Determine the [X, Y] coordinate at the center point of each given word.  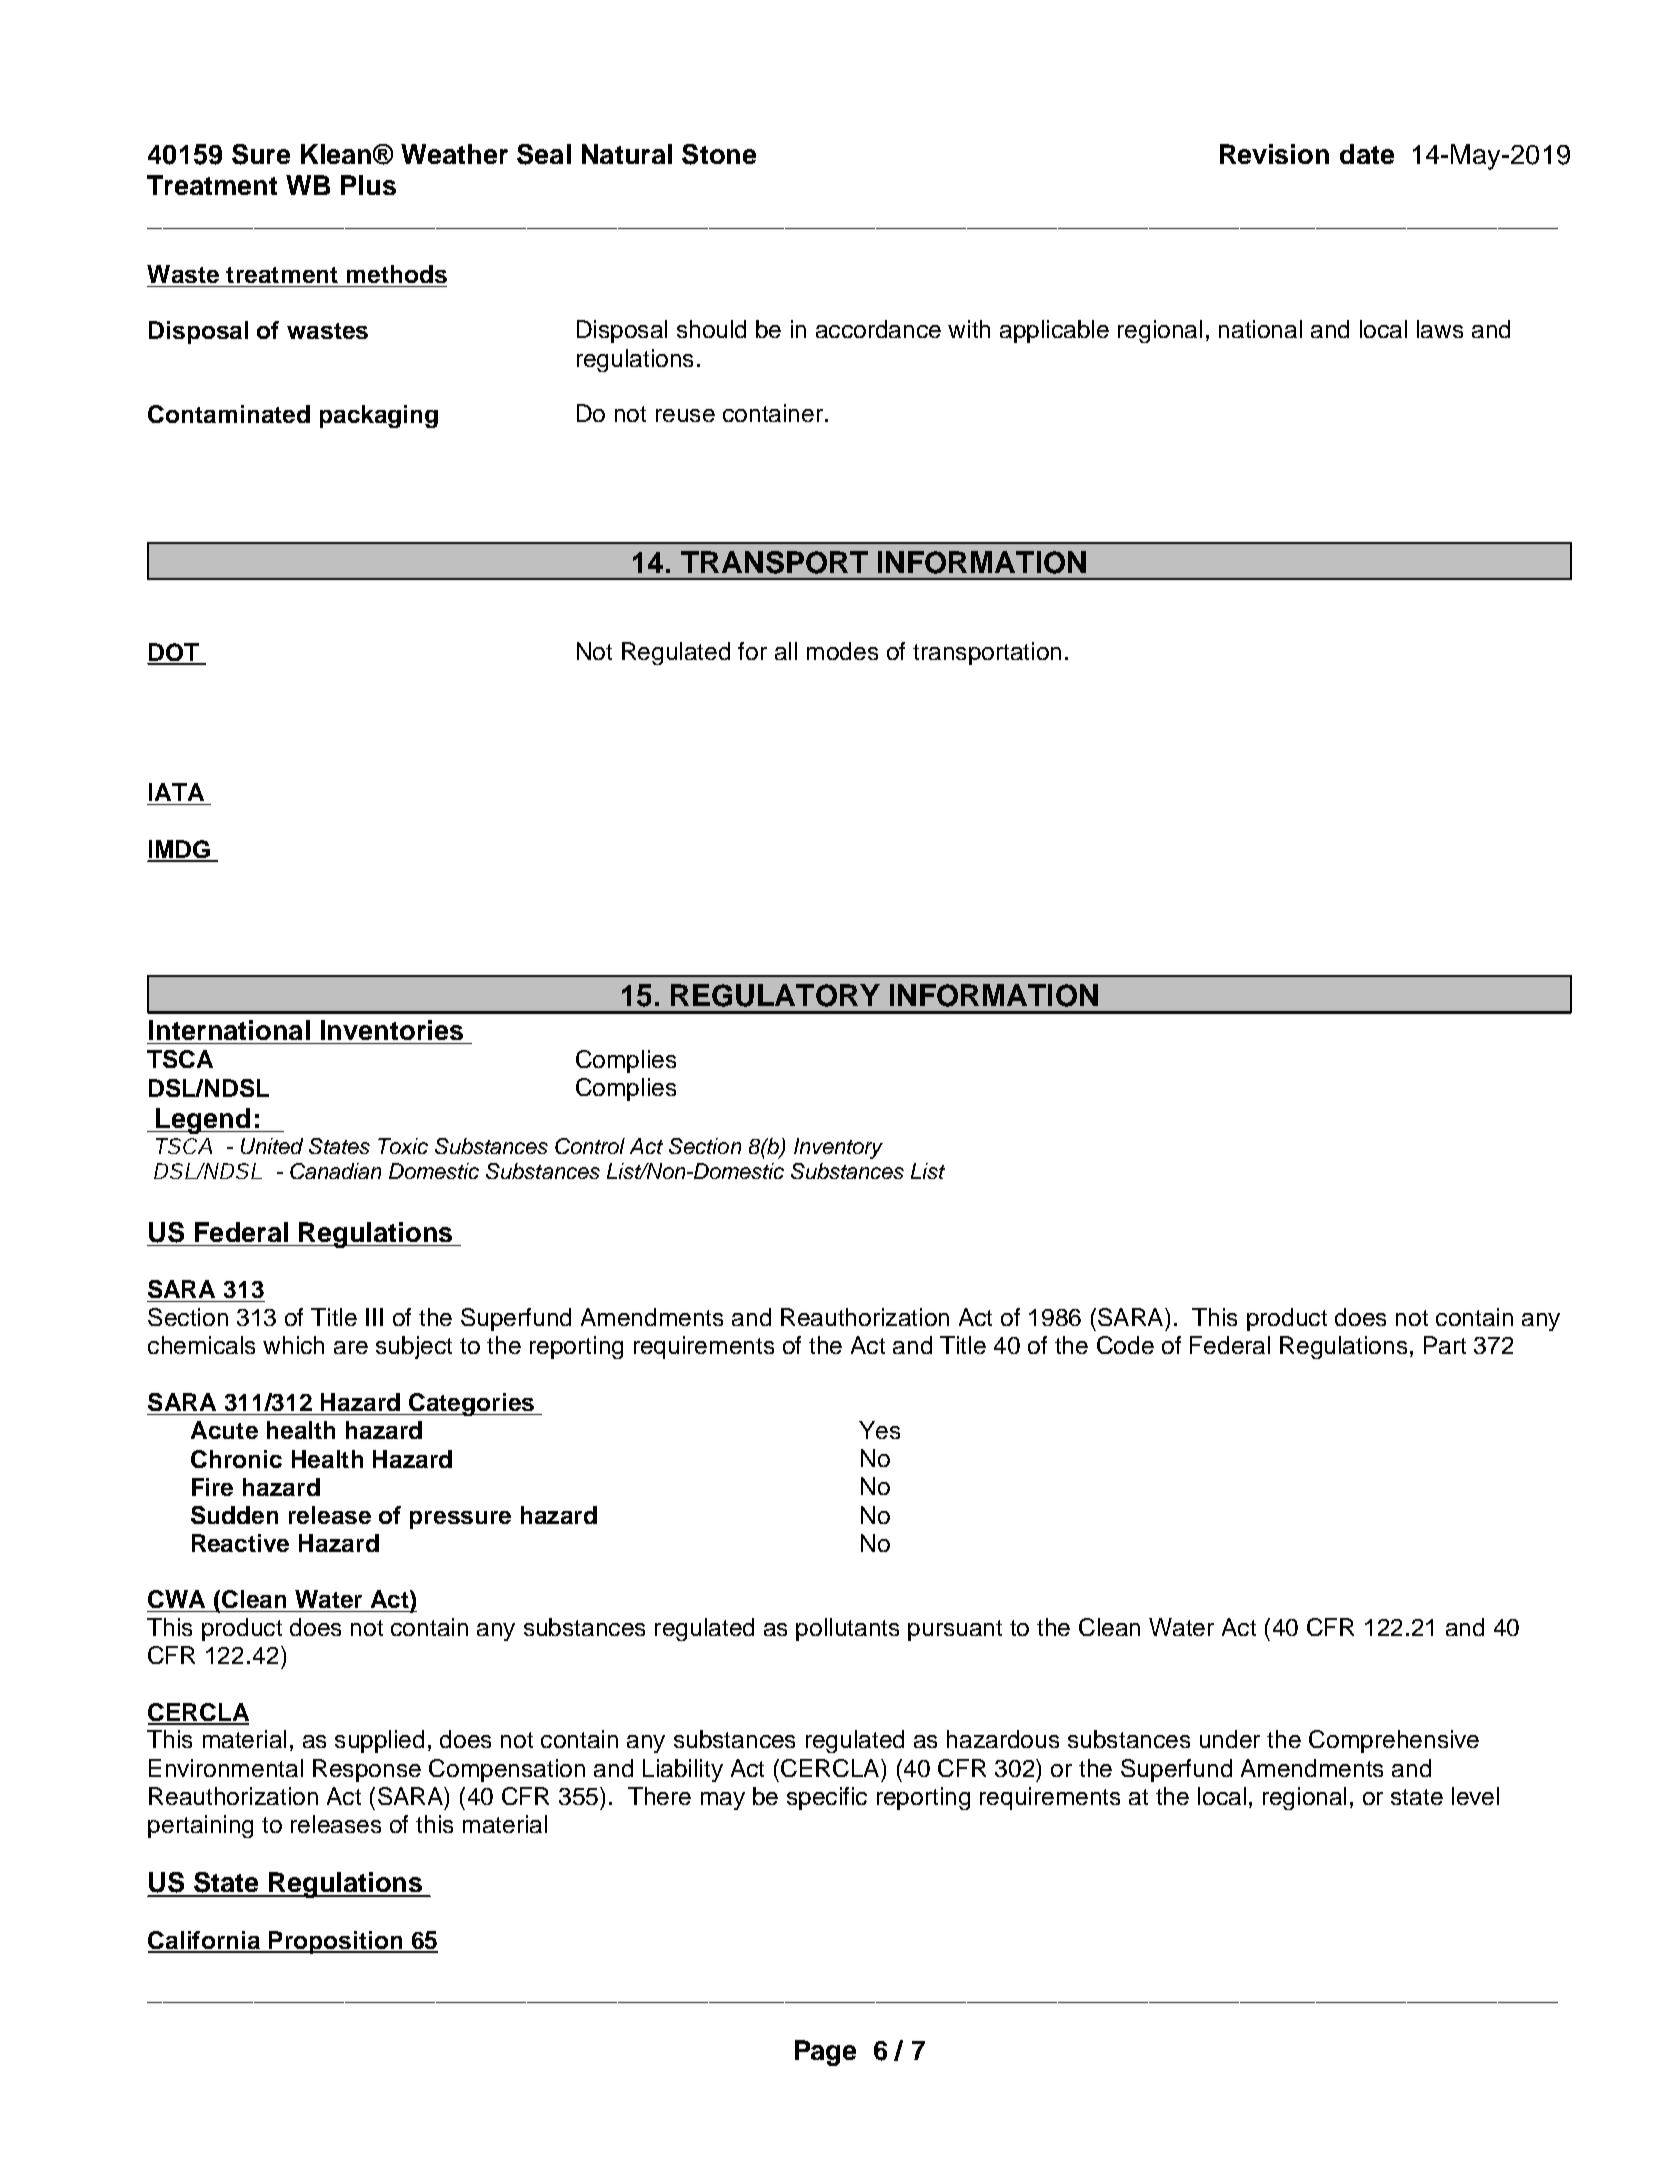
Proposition [336, 1942]
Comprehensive [1394, 1741]
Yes [879, 1430]
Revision [1274, 154]
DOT [174, 653]
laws [1440, 329]
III [374, 1317]
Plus [368, 185]
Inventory [838, 1148]
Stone [719, 154]
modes [842, 651]
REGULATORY [775, 995]
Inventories [392, 1030]
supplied [379, 1741]
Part [1445, 1345]
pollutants [847, 1629]
